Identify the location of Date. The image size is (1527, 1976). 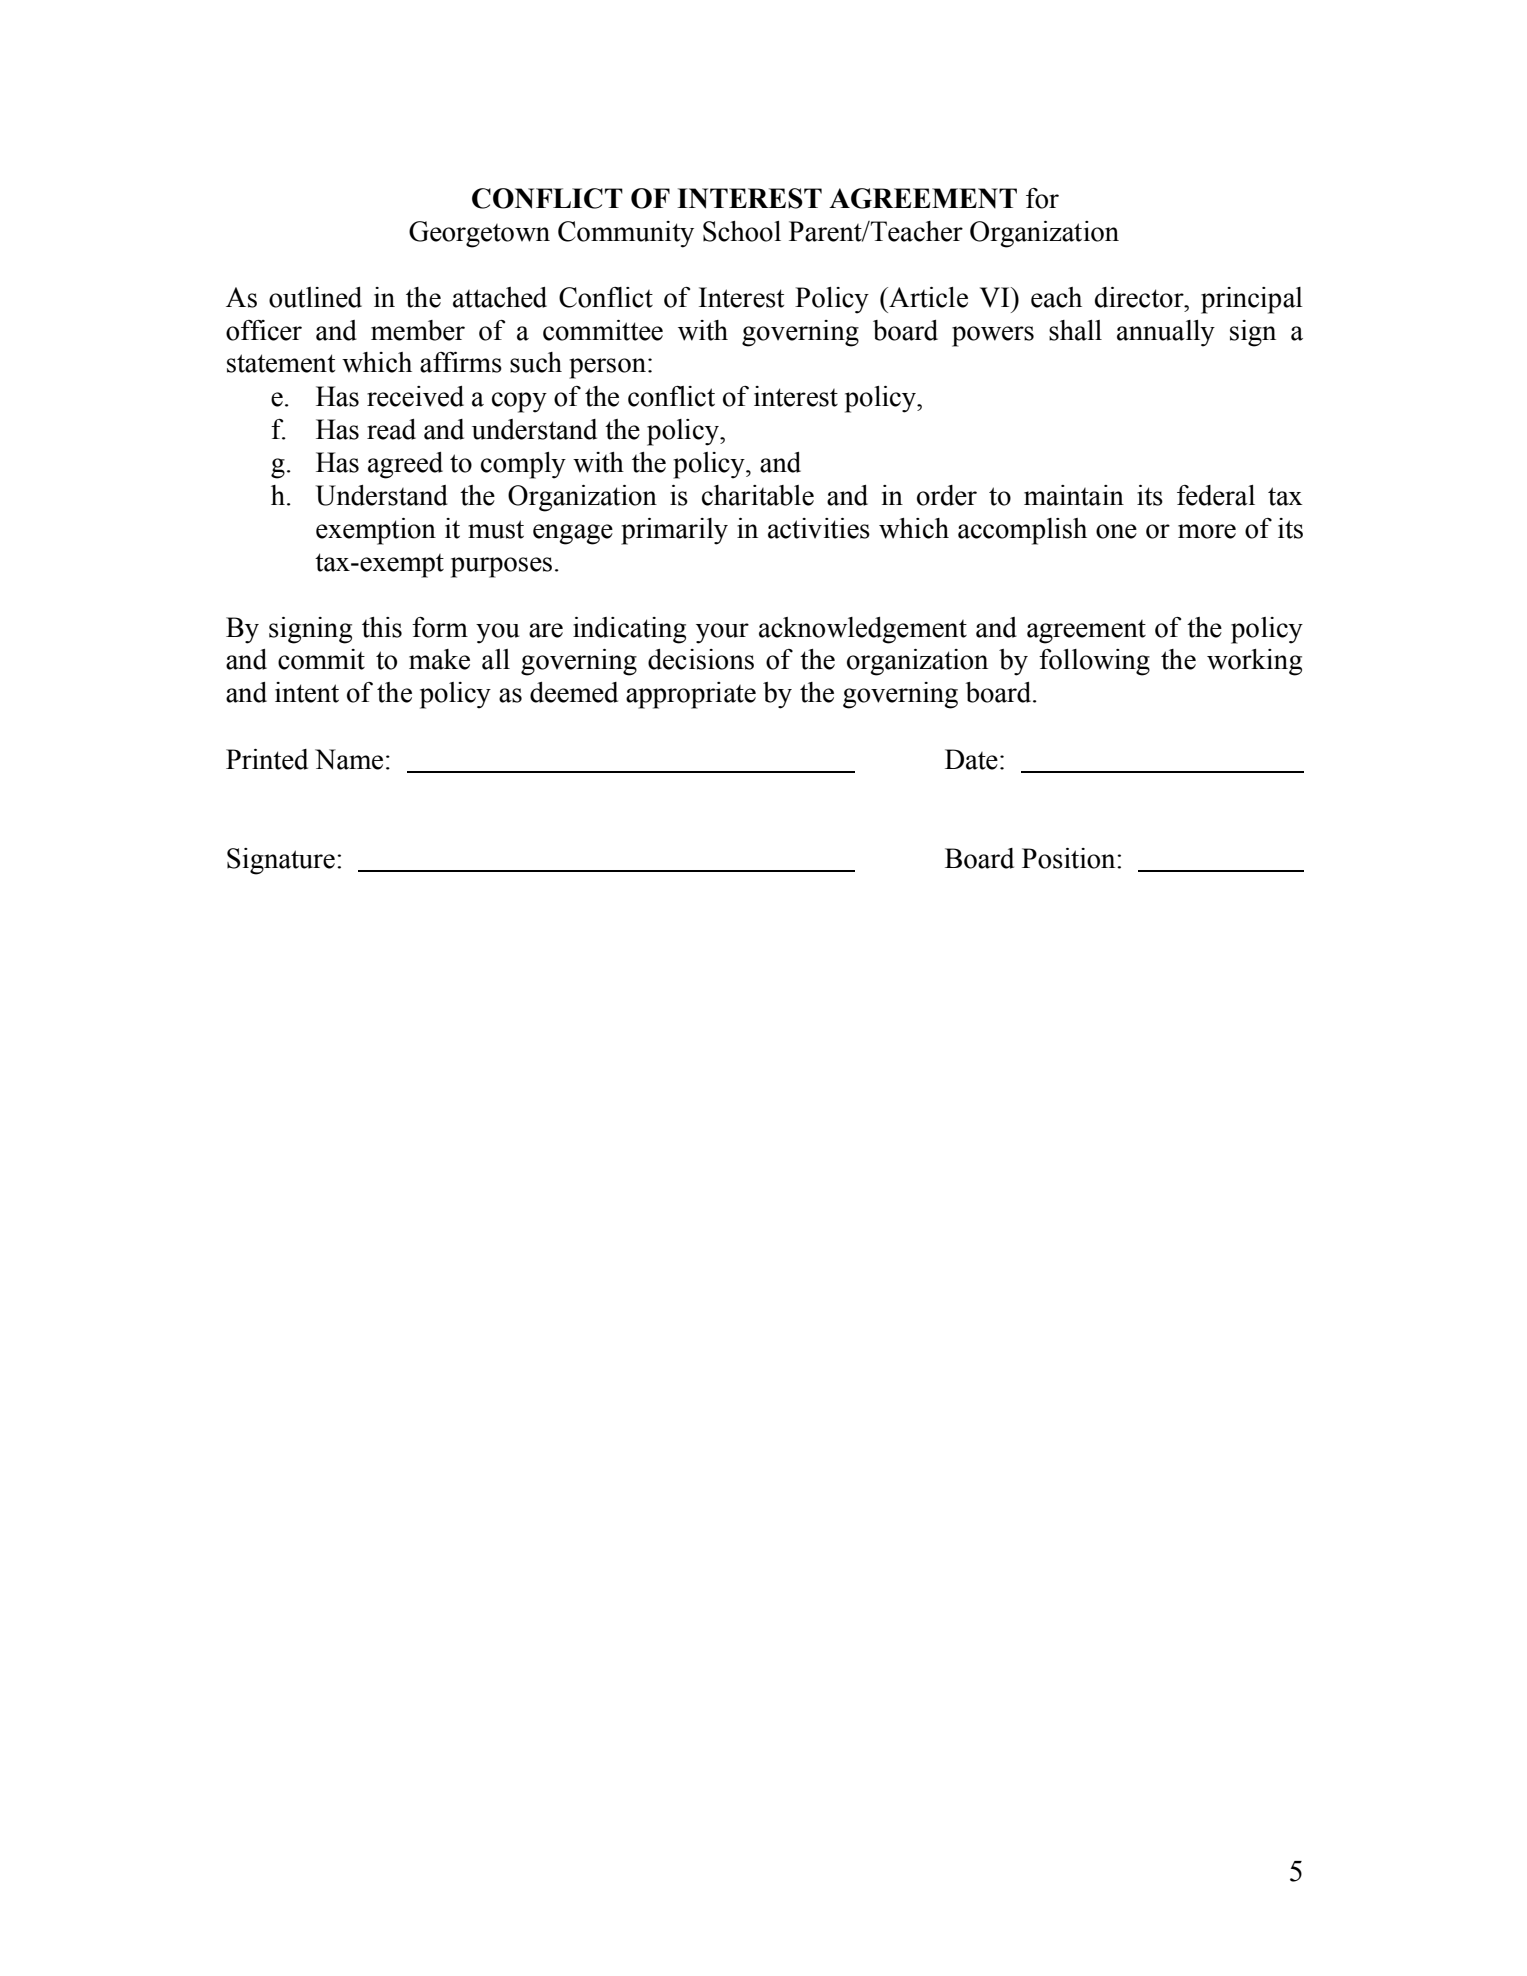
(971, 759).
